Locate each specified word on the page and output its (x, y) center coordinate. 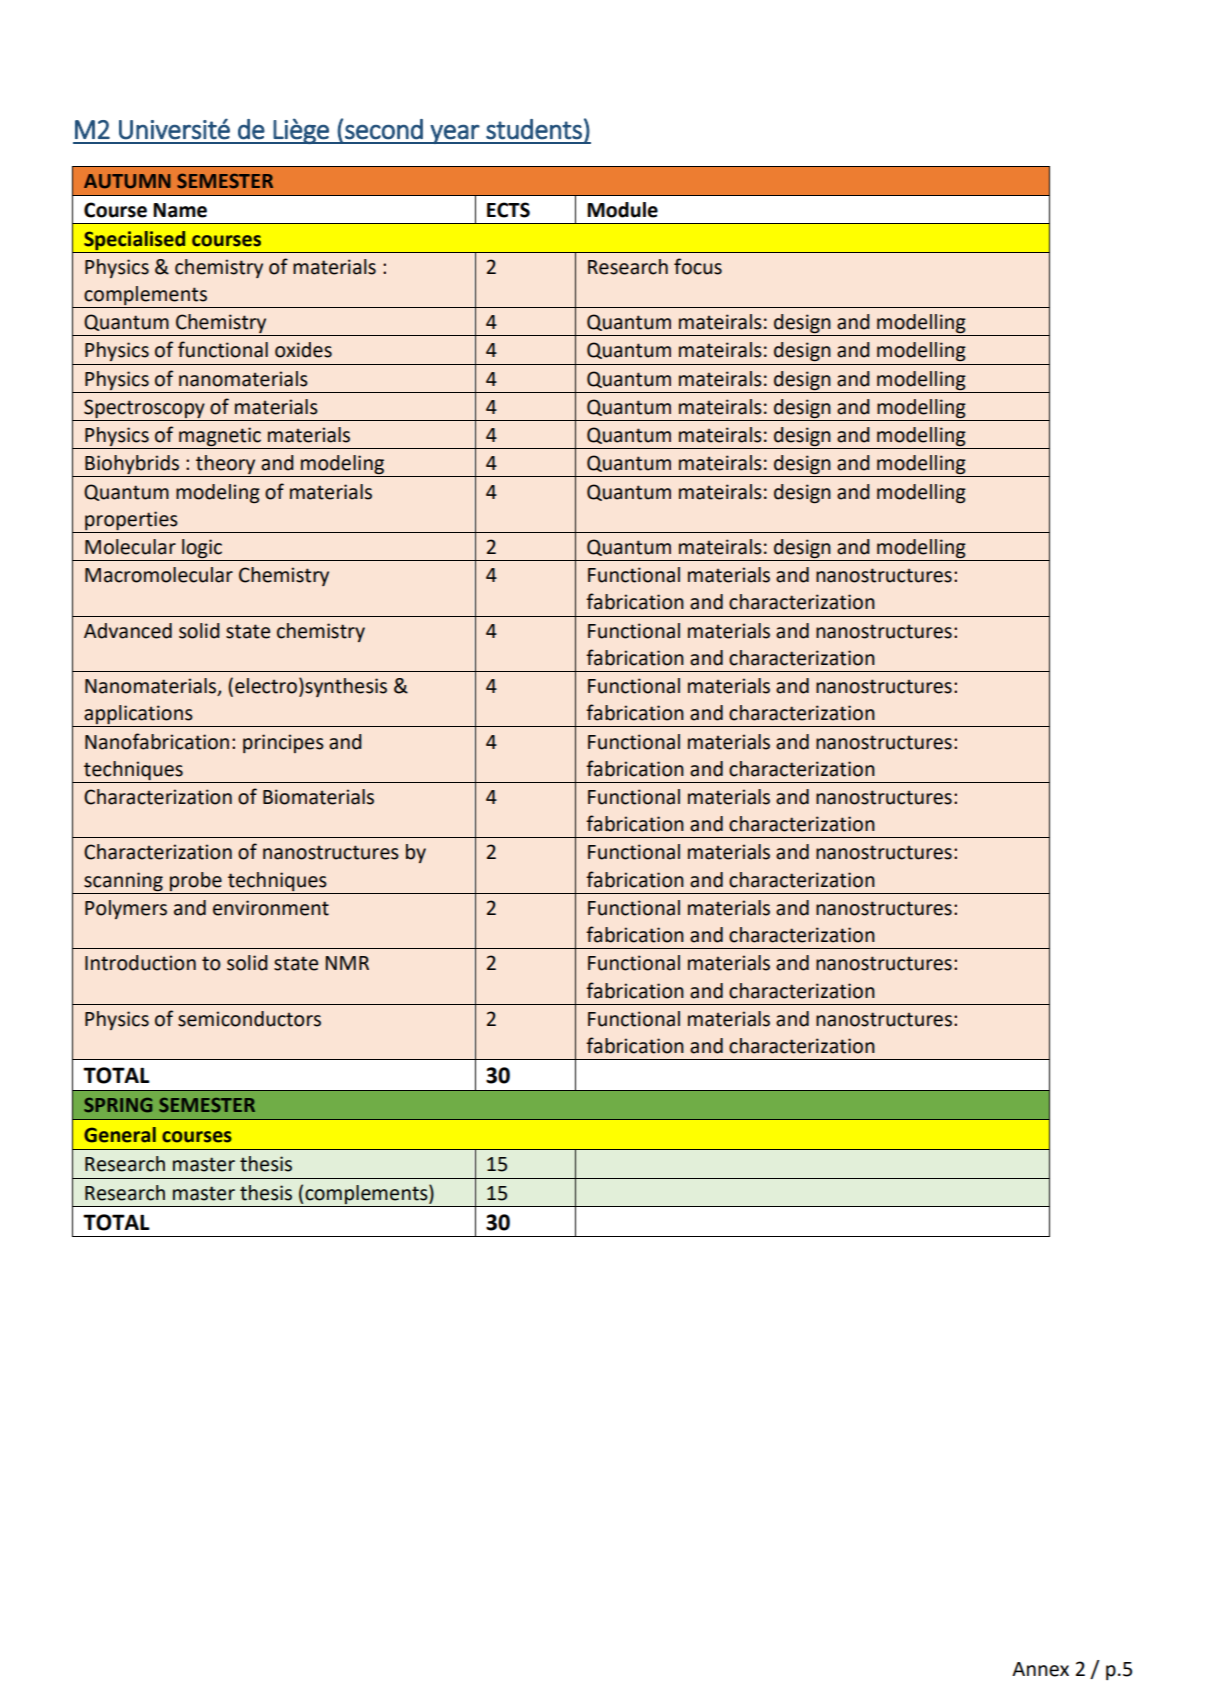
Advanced (128, 631)
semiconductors (249, 1019)
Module (622, 210)
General (120, 1135)
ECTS (508, 210)
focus (698, 266)
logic (202, 548)
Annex (1040, 1669)
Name (180, 210)
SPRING (118, 1105)
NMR (347, 963)
